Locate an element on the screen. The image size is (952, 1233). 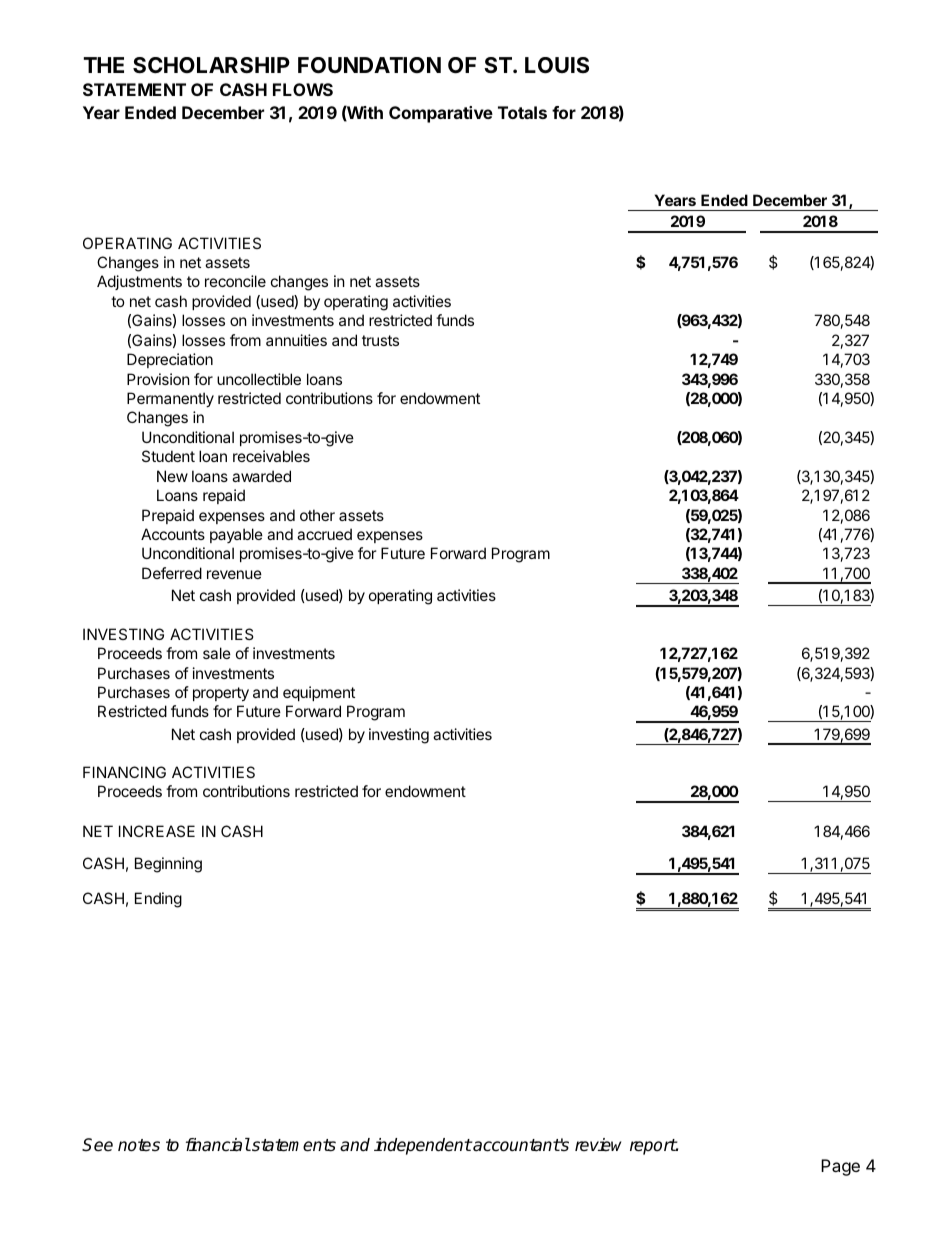
independent is located at coordinates (423, 1146).
